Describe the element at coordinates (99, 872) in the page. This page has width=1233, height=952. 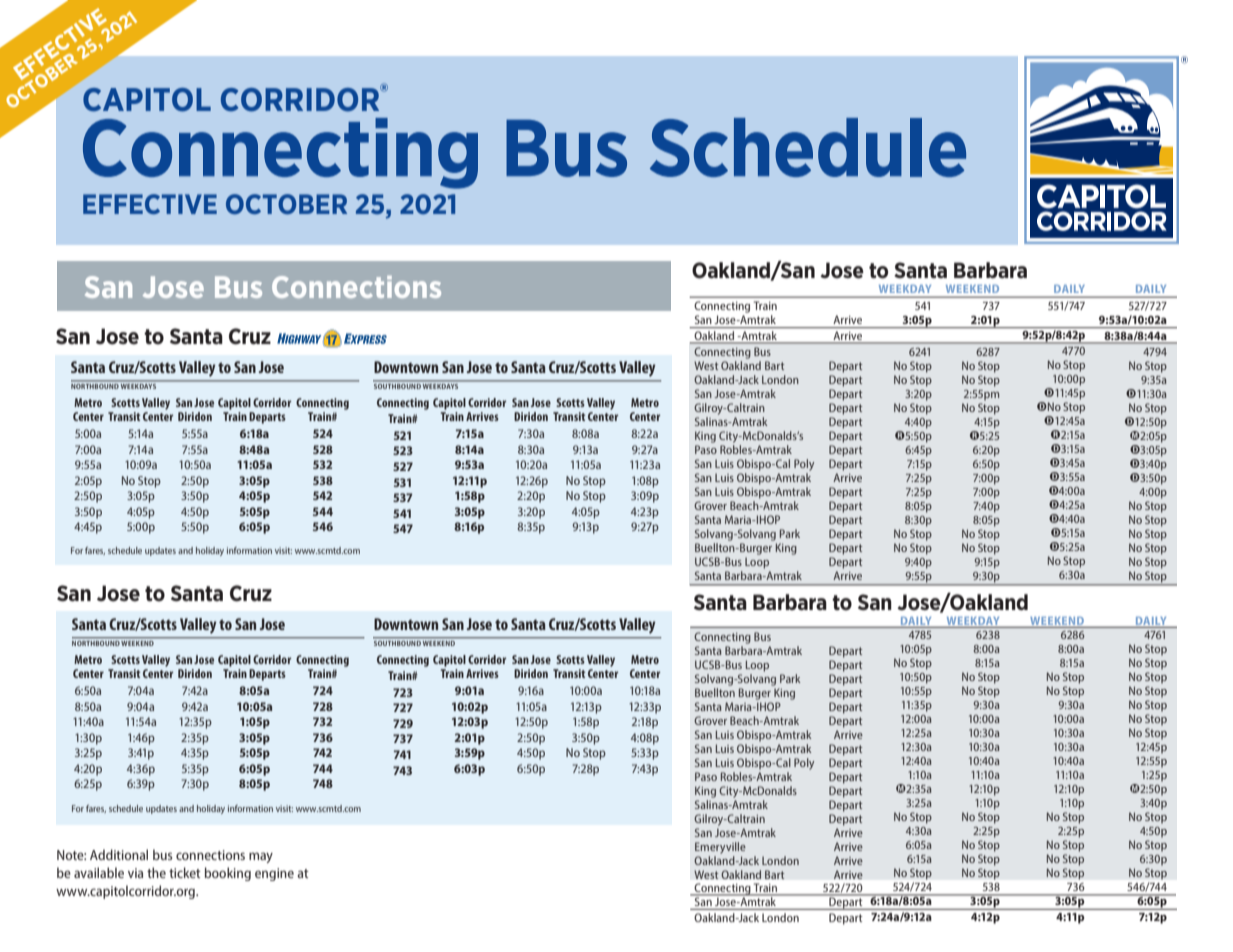
I see `available` at that location.
